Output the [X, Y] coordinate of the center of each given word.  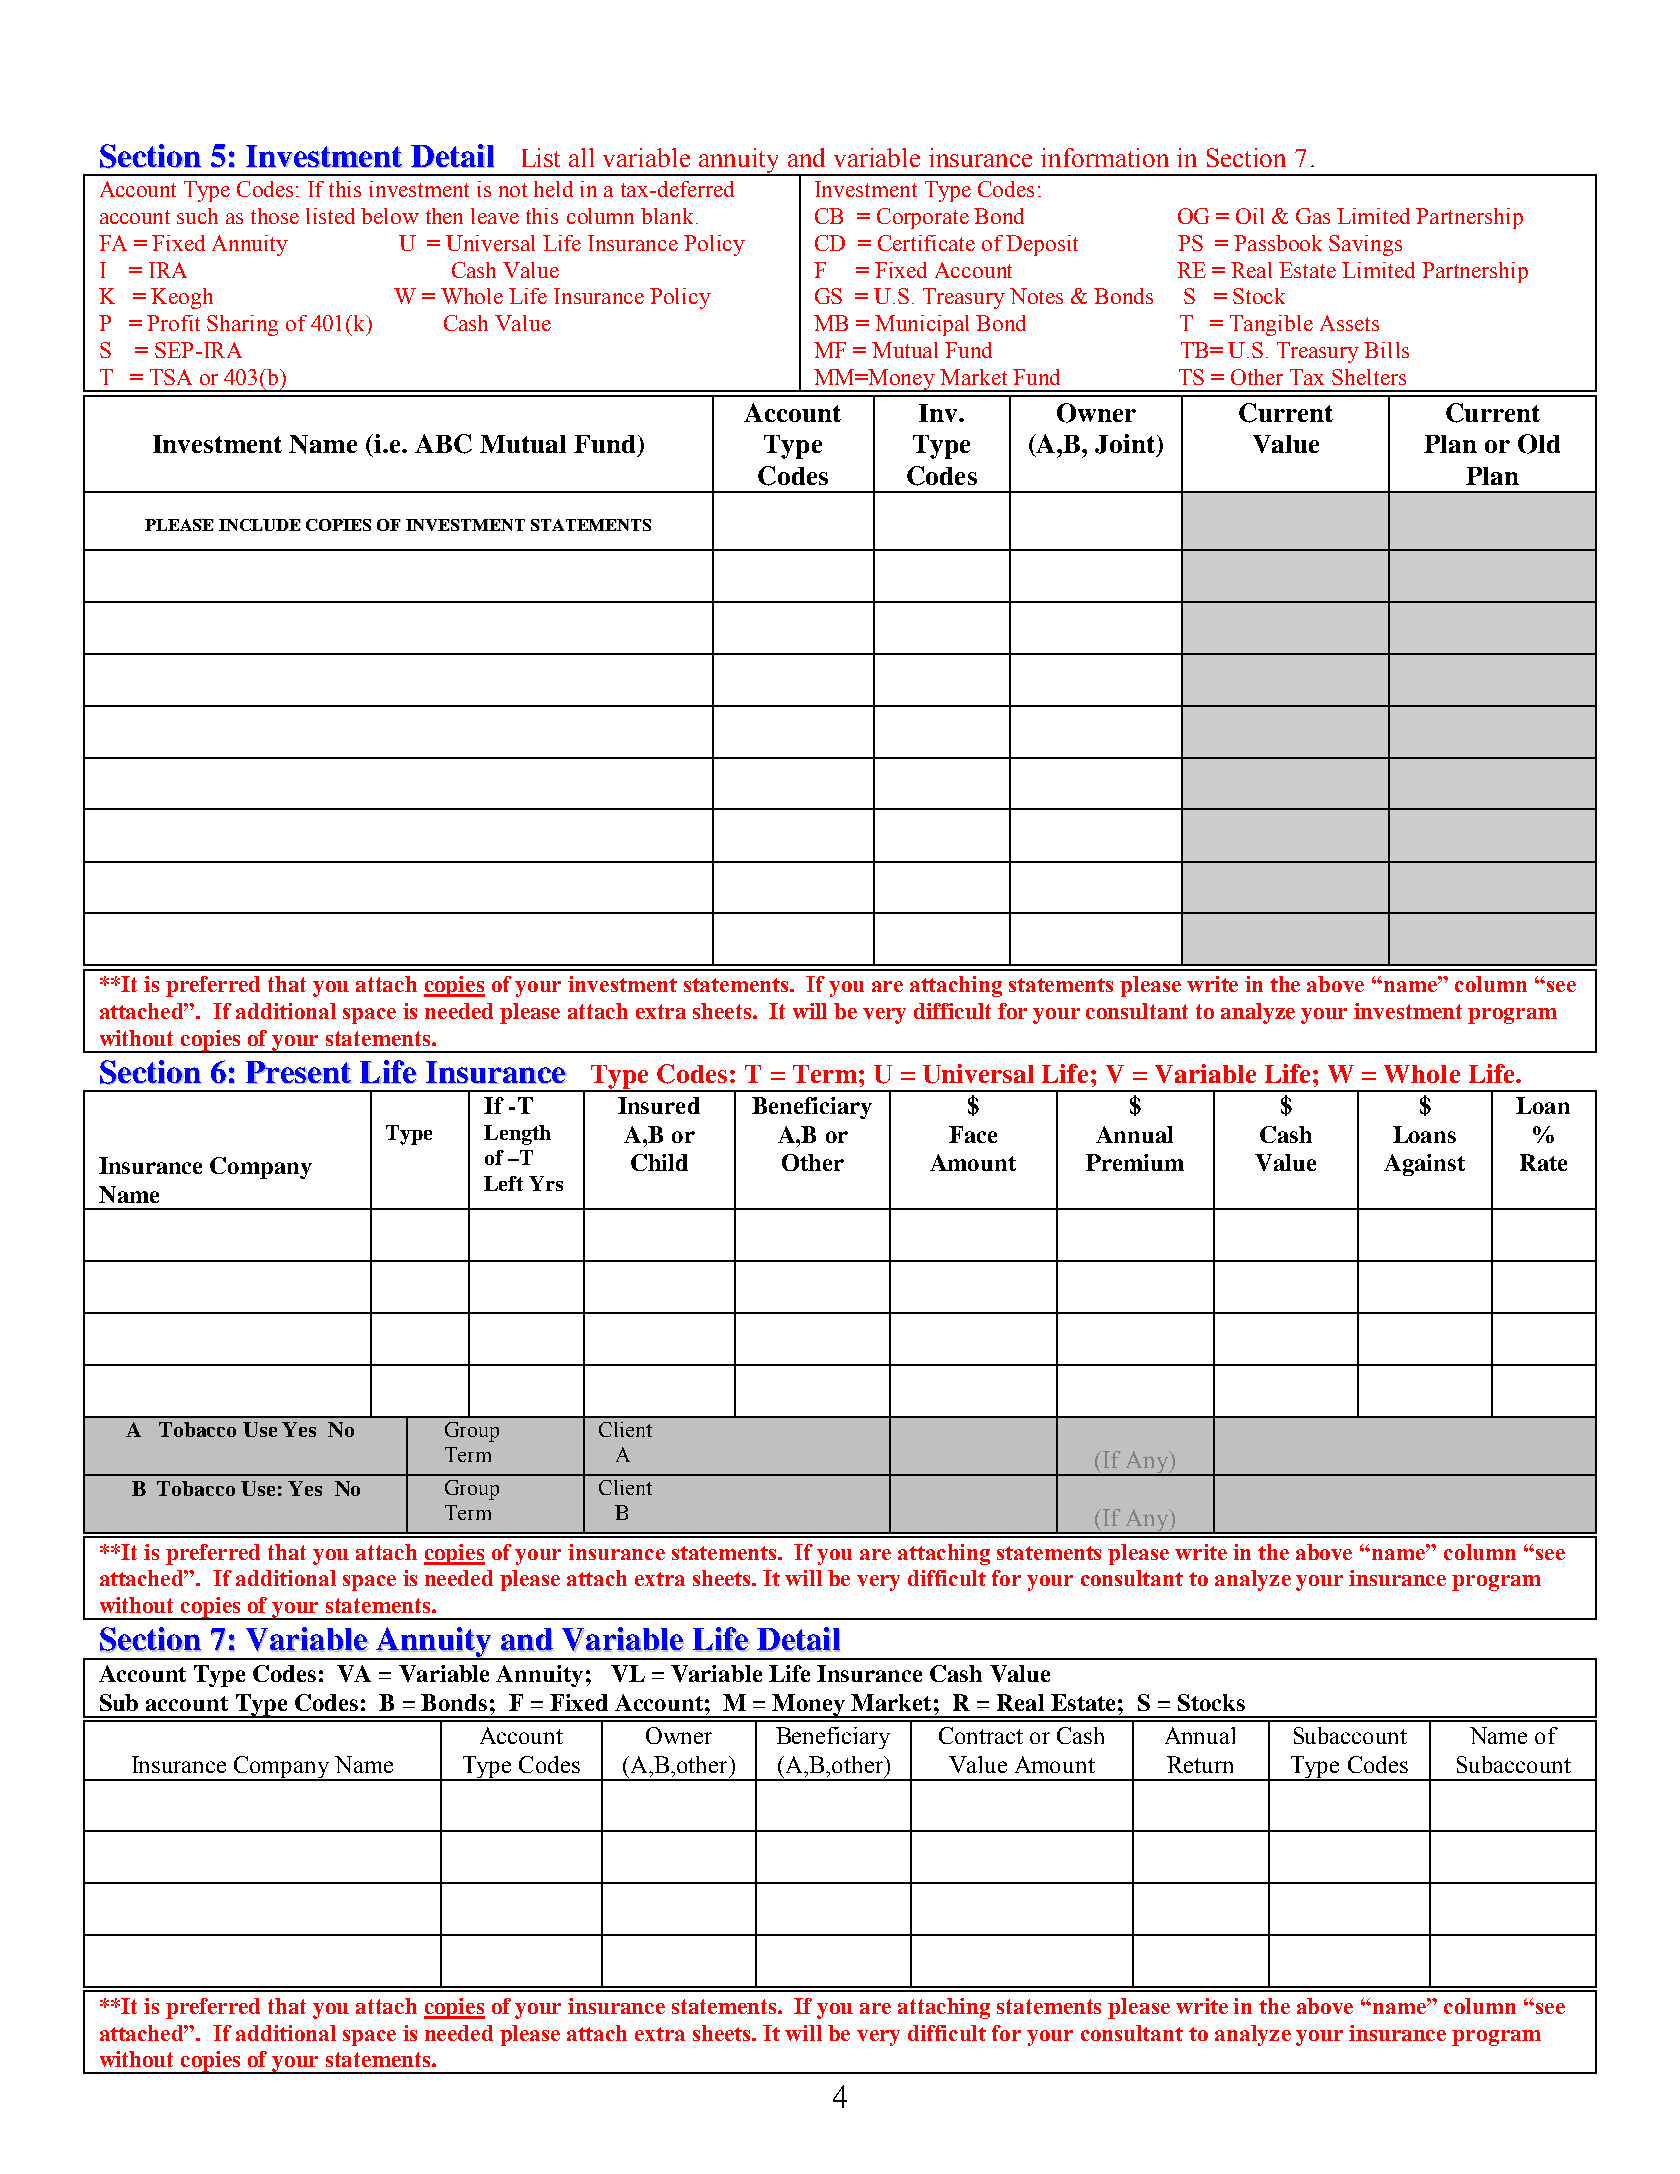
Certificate [926, 243]
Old [1539, 444]
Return [1200, 1764]
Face [973, 1134]
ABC [443, 444]
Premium [1135, 1162]
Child [659, 1162]
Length [517, 1135]
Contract [981, 1735]
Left [503, 1183]
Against [1424, 1165]
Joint [1125, 444]
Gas [1313, 216]
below [390, 216]
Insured [659, 1105]
